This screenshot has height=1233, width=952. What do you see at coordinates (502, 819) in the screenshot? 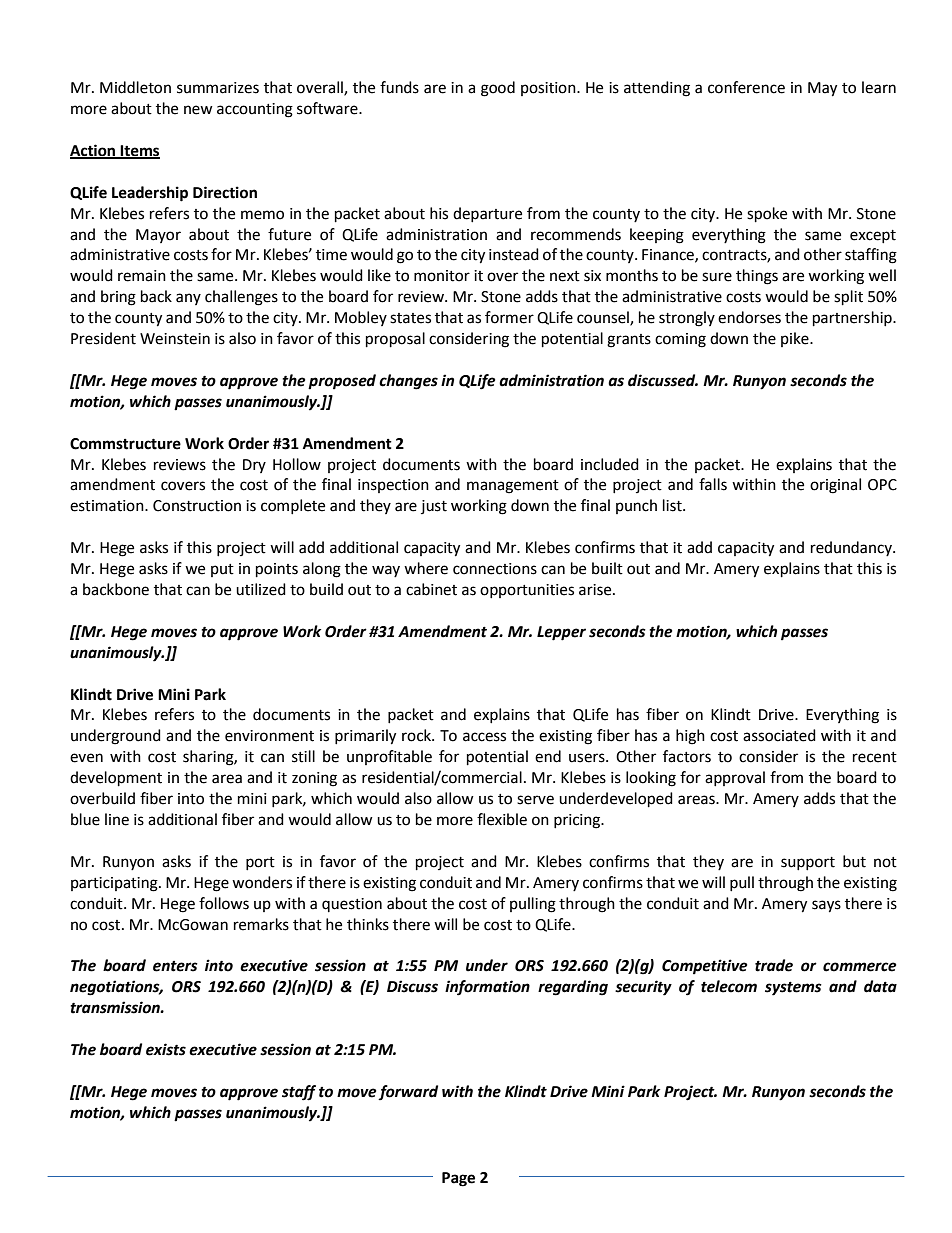
I see `flexible` at bounding box center [502, 819].
